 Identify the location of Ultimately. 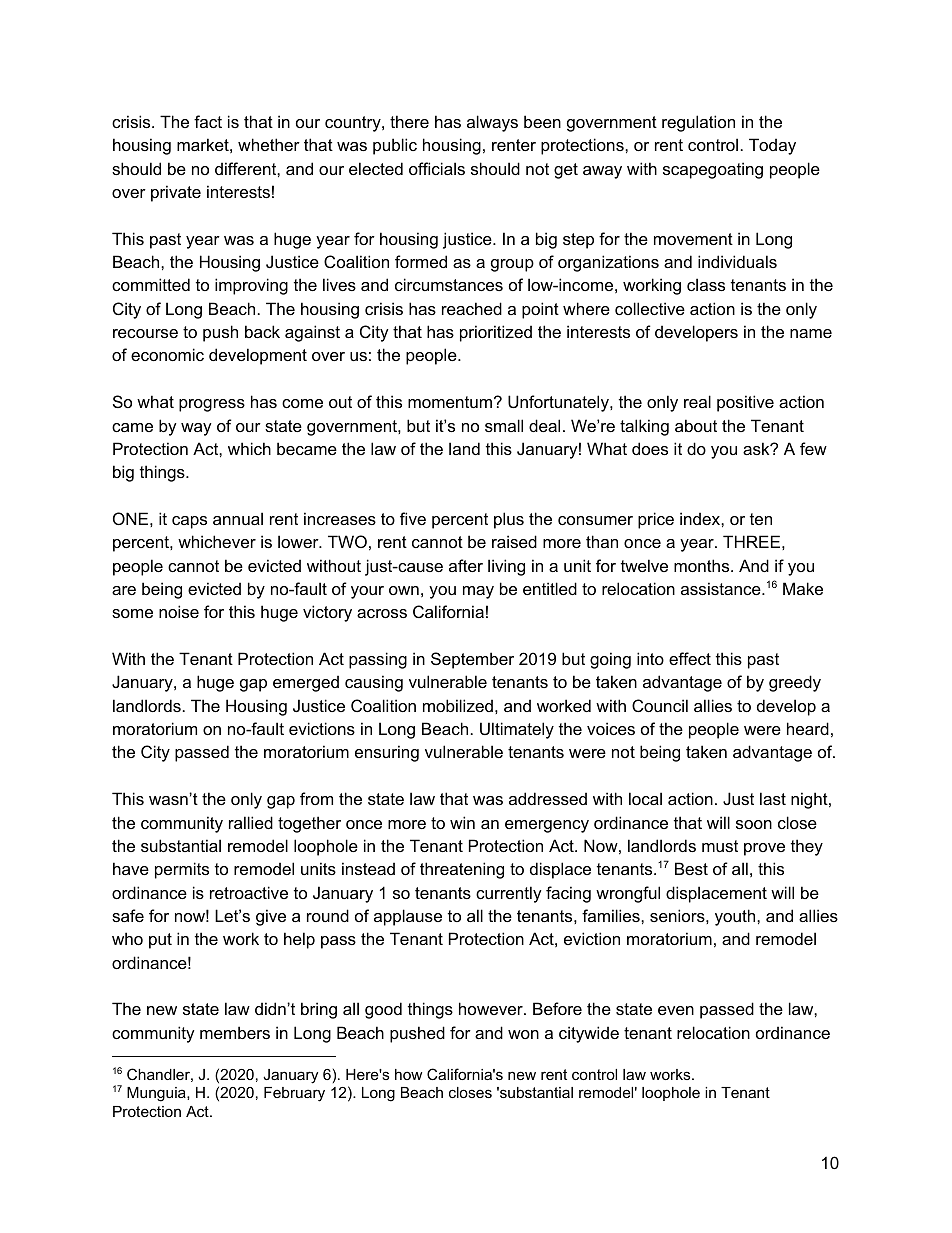
(517, 730).
